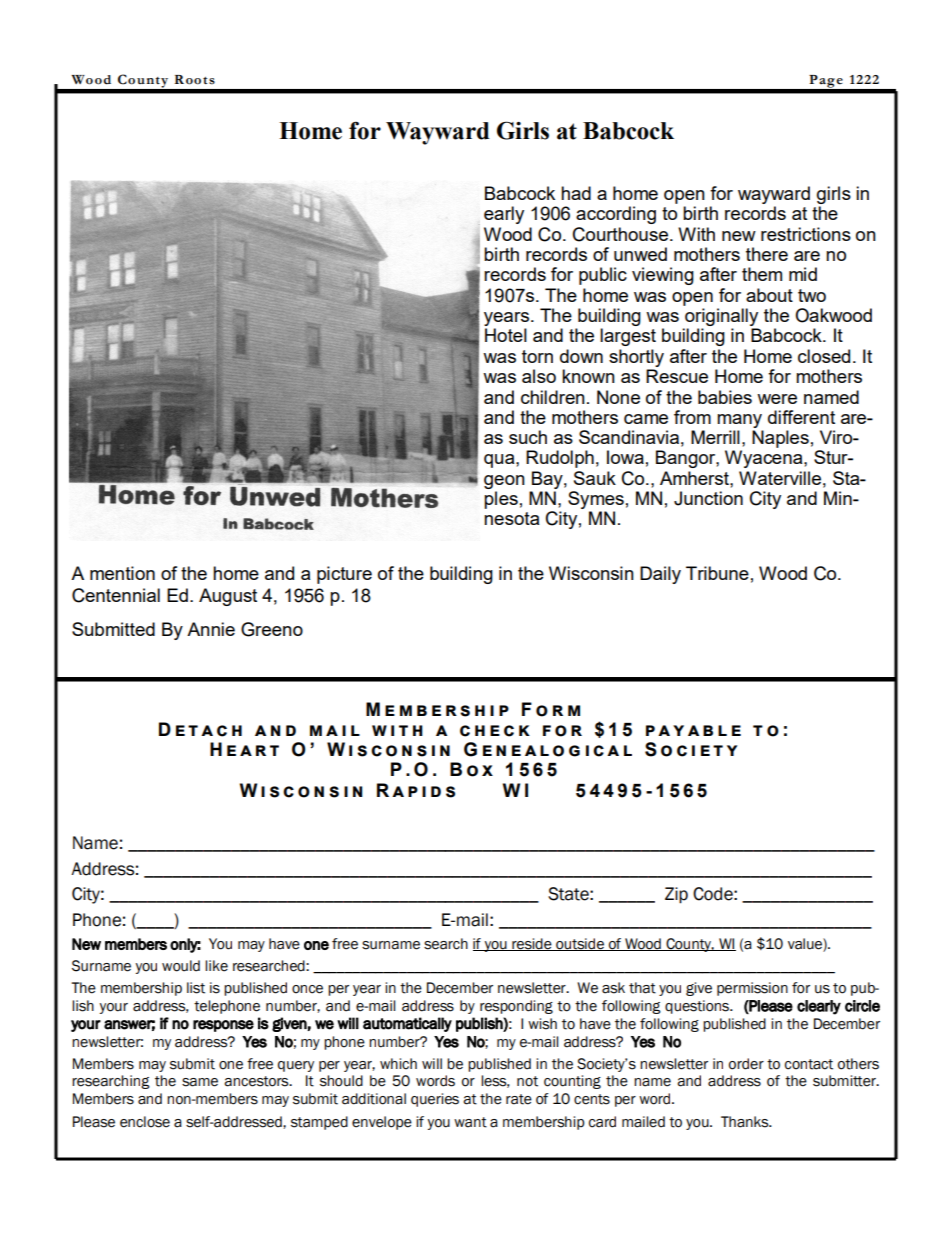 The image size is (952, 1233). Describe the element at coordinates (200, 1082) in the screenshot. I see `same` at that location.
